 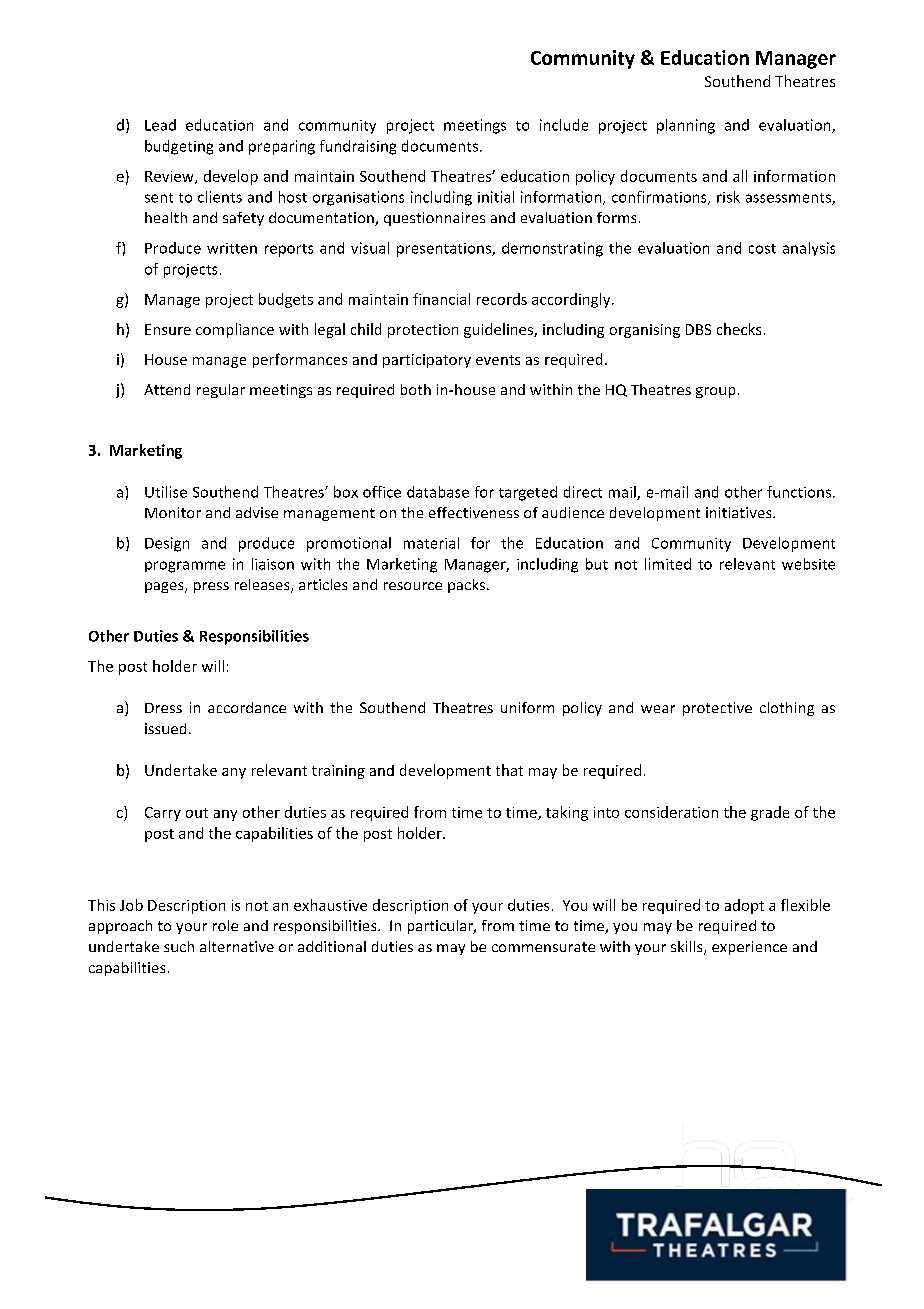 What do you see at coordinates (423, 331) in the screenshot?
I see `protection` at bounding box center [423, 331].
